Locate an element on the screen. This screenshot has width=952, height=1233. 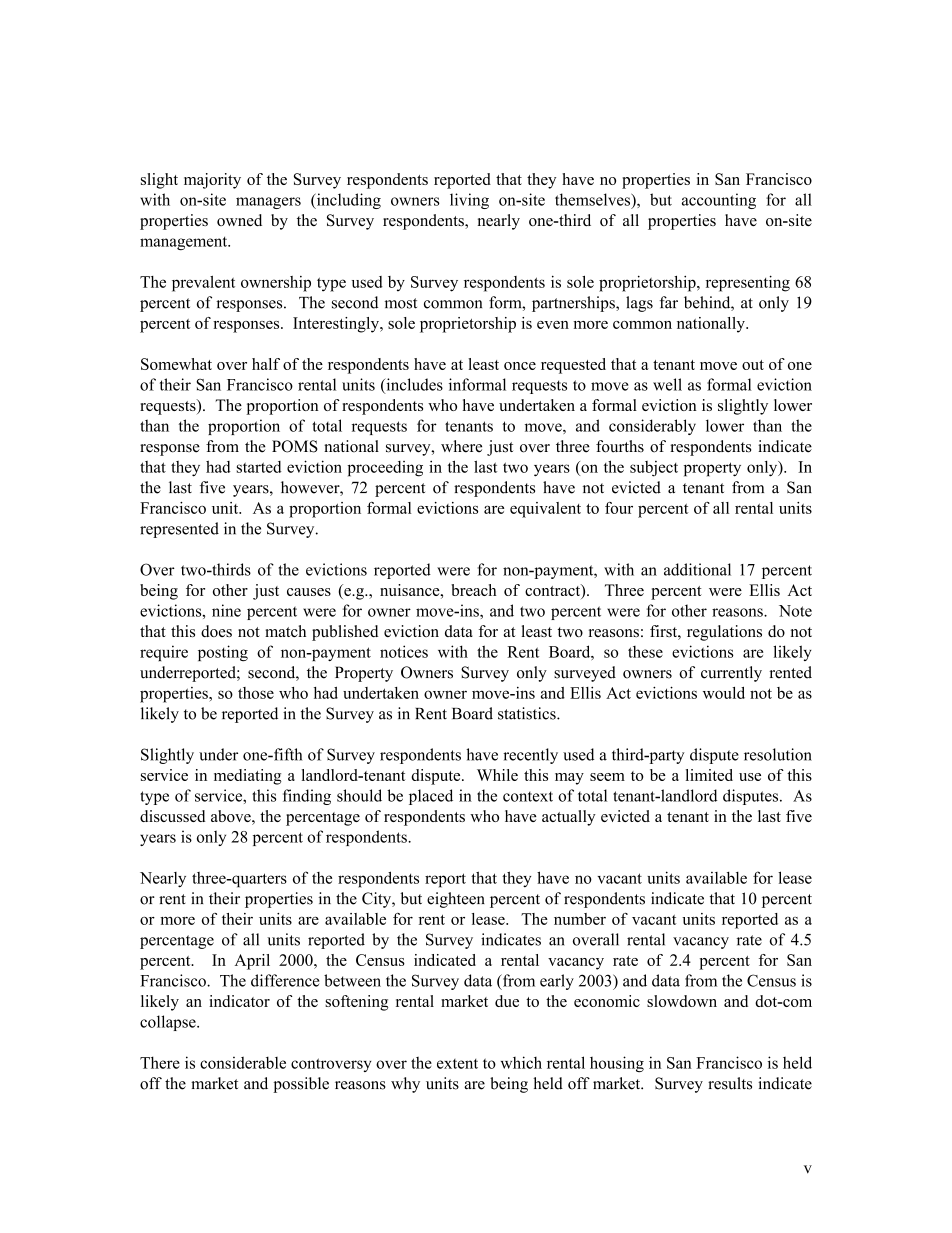
regulations is located at coordinates (724, 633).
